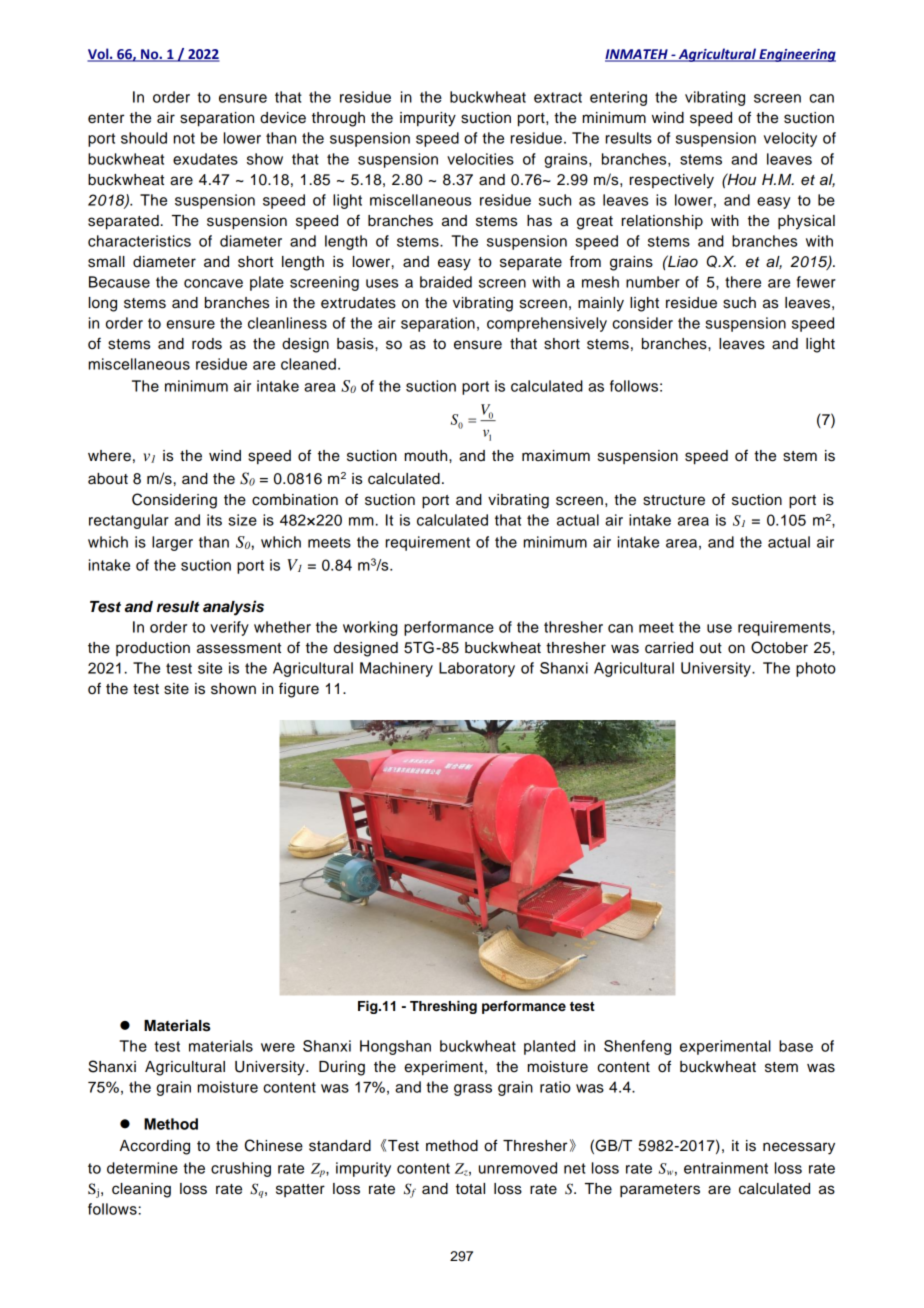 The height and width of the screenshot is (1308, 924). I want to click on not, so click(184, 138).
